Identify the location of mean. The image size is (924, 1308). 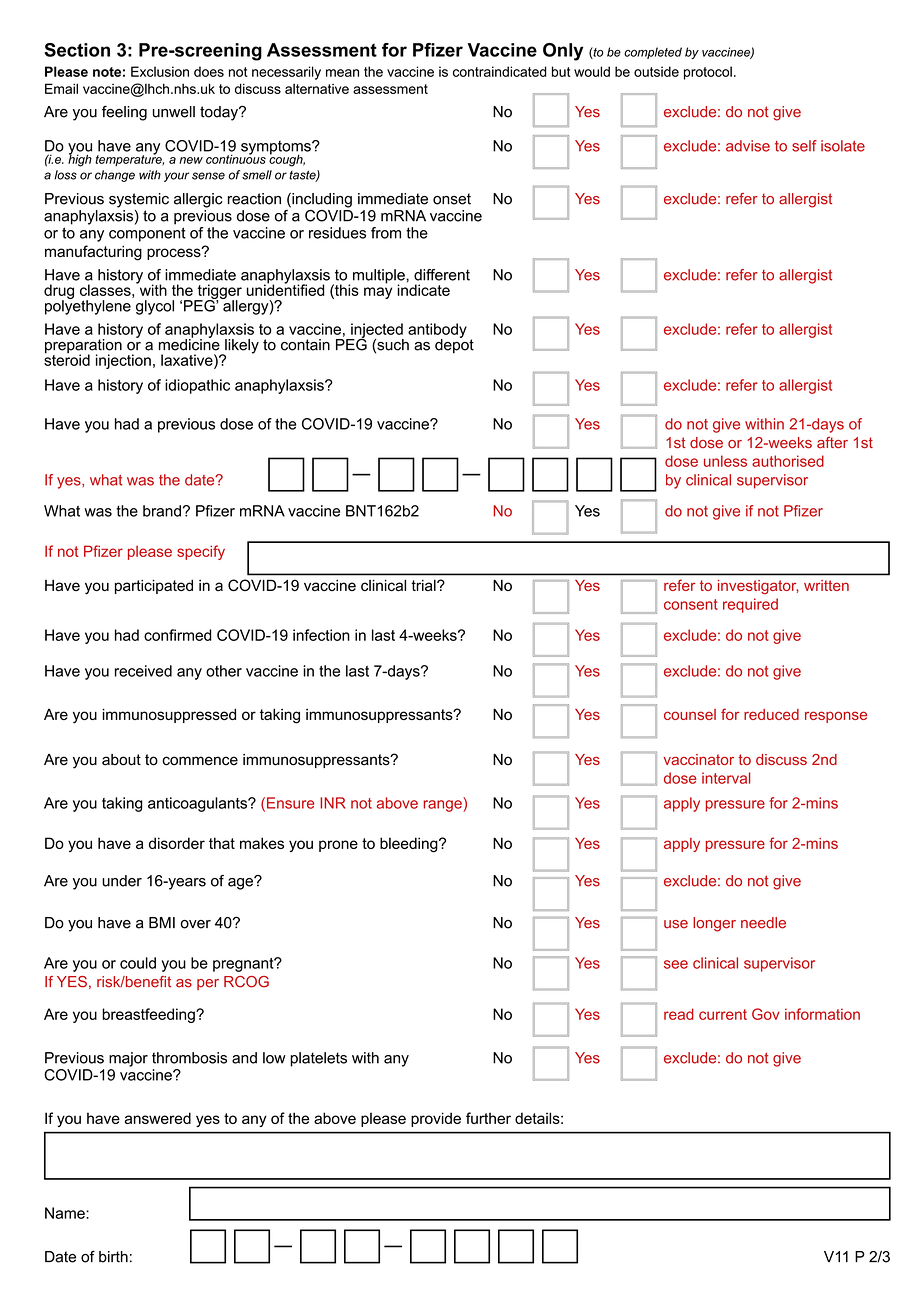
(342, 73).
